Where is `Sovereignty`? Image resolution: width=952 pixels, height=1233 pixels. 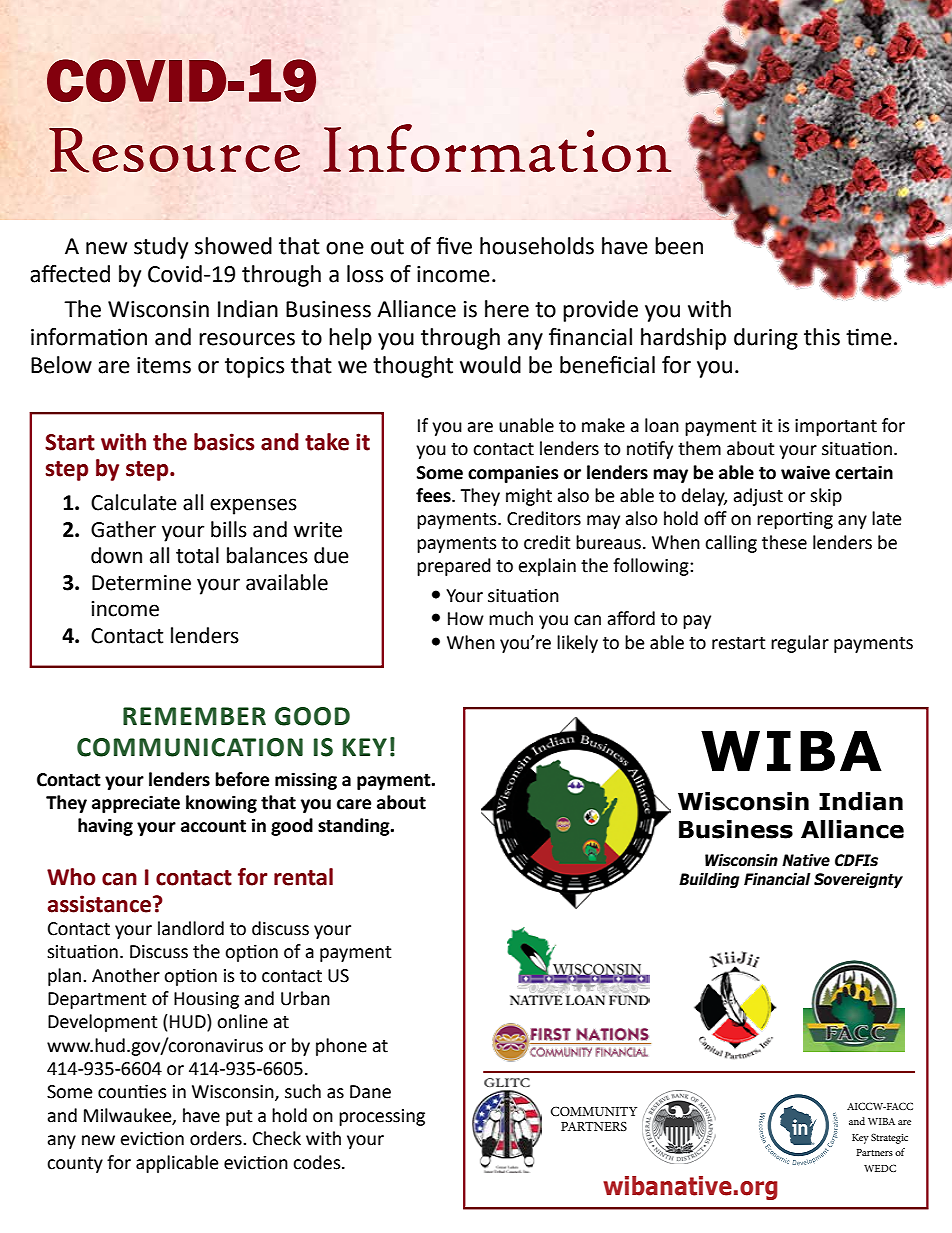 Sovereignty is located at coordinates (858, 880).
